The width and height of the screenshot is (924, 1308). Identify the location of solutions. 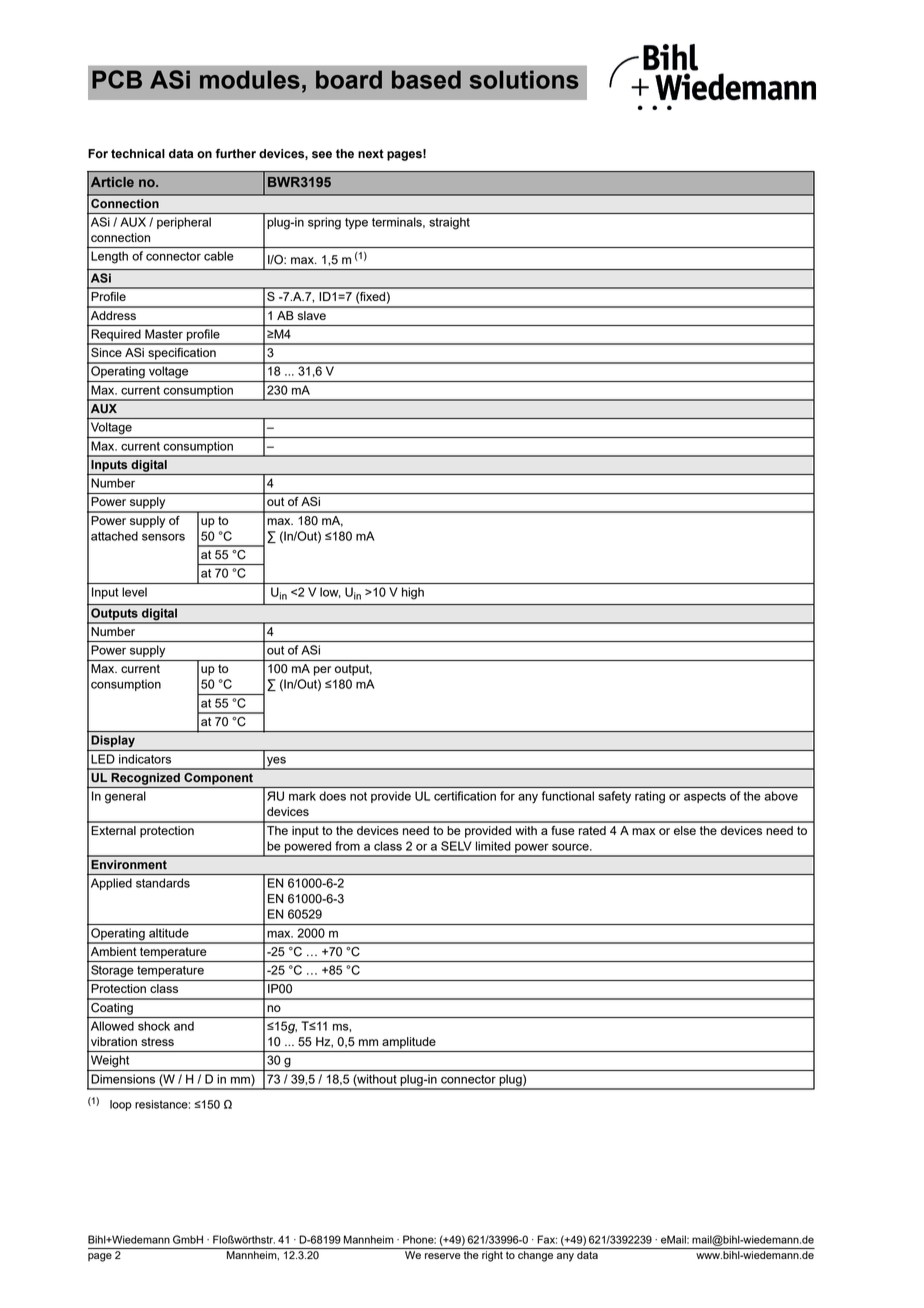
(524, 79).
